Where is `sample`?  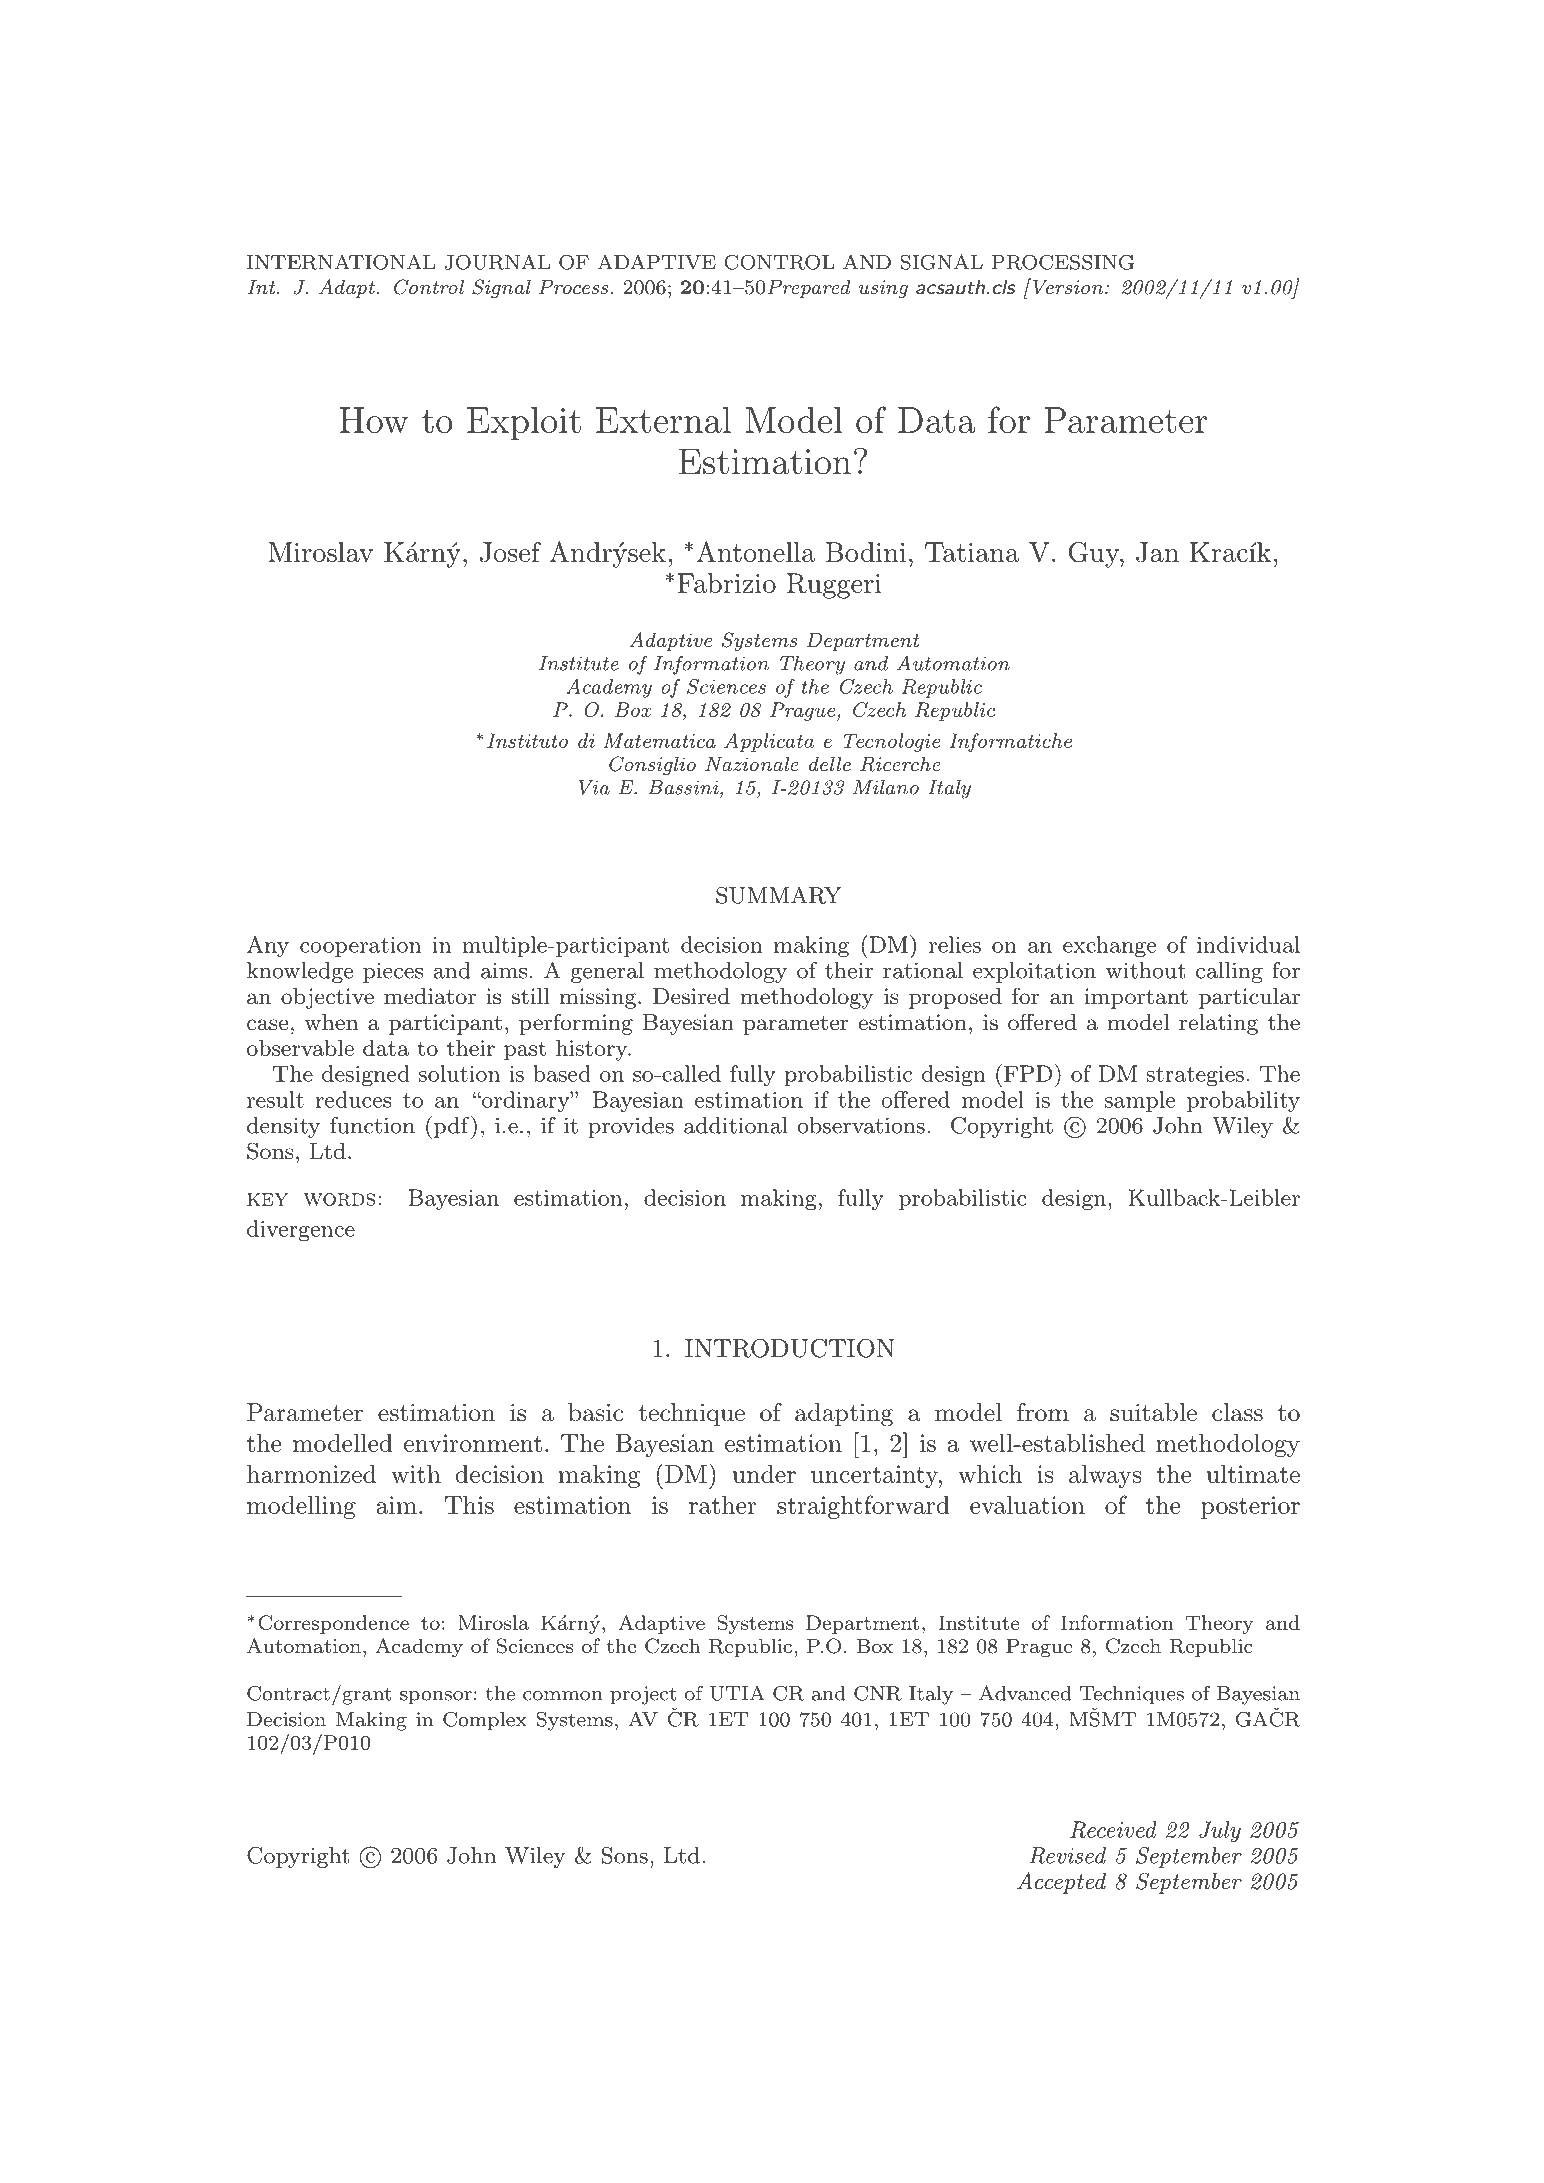
sample is located at coordinates (1140, 1101).
